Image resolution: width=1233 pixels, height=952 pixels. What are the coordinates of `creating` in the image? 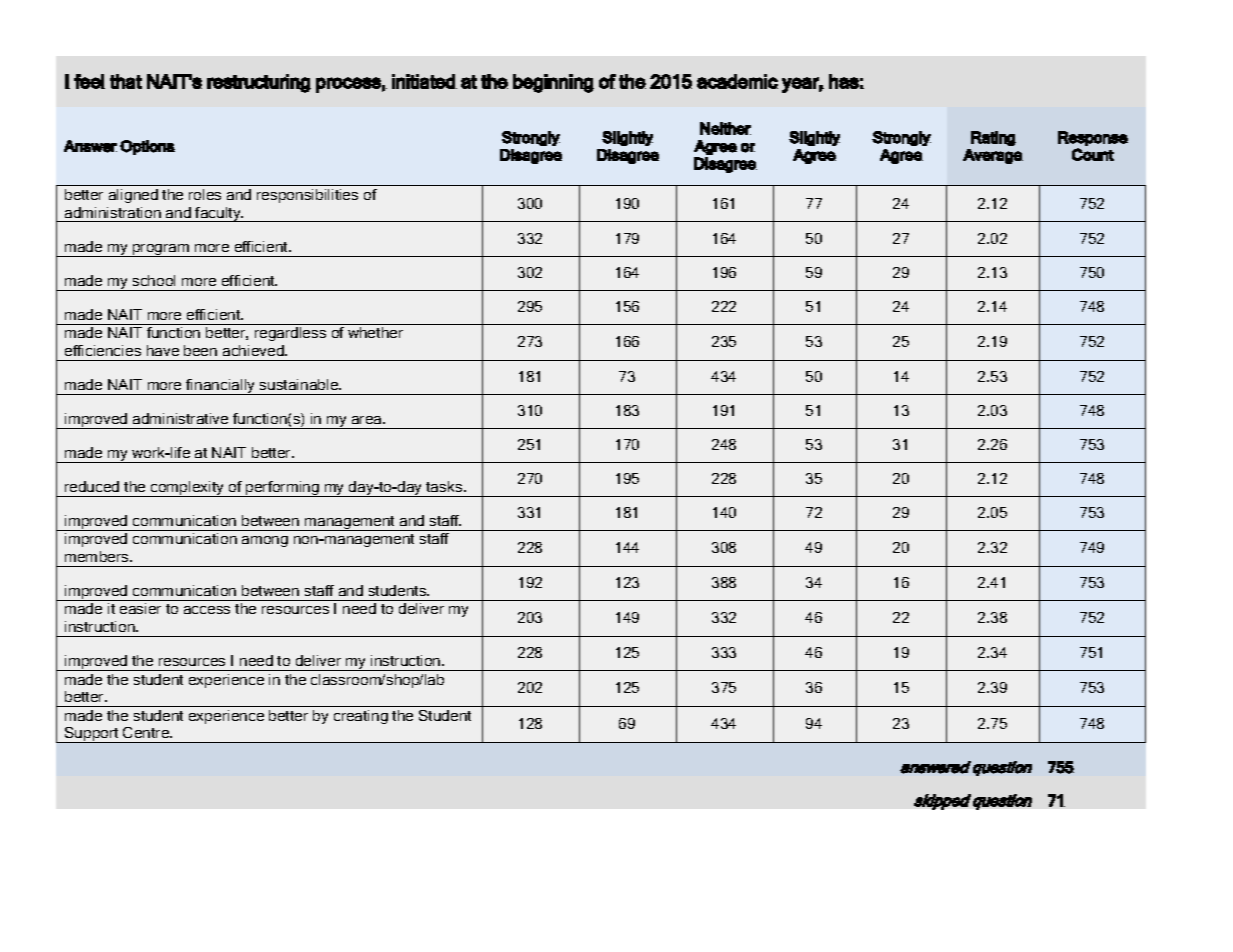 It's located at (361, 717).
